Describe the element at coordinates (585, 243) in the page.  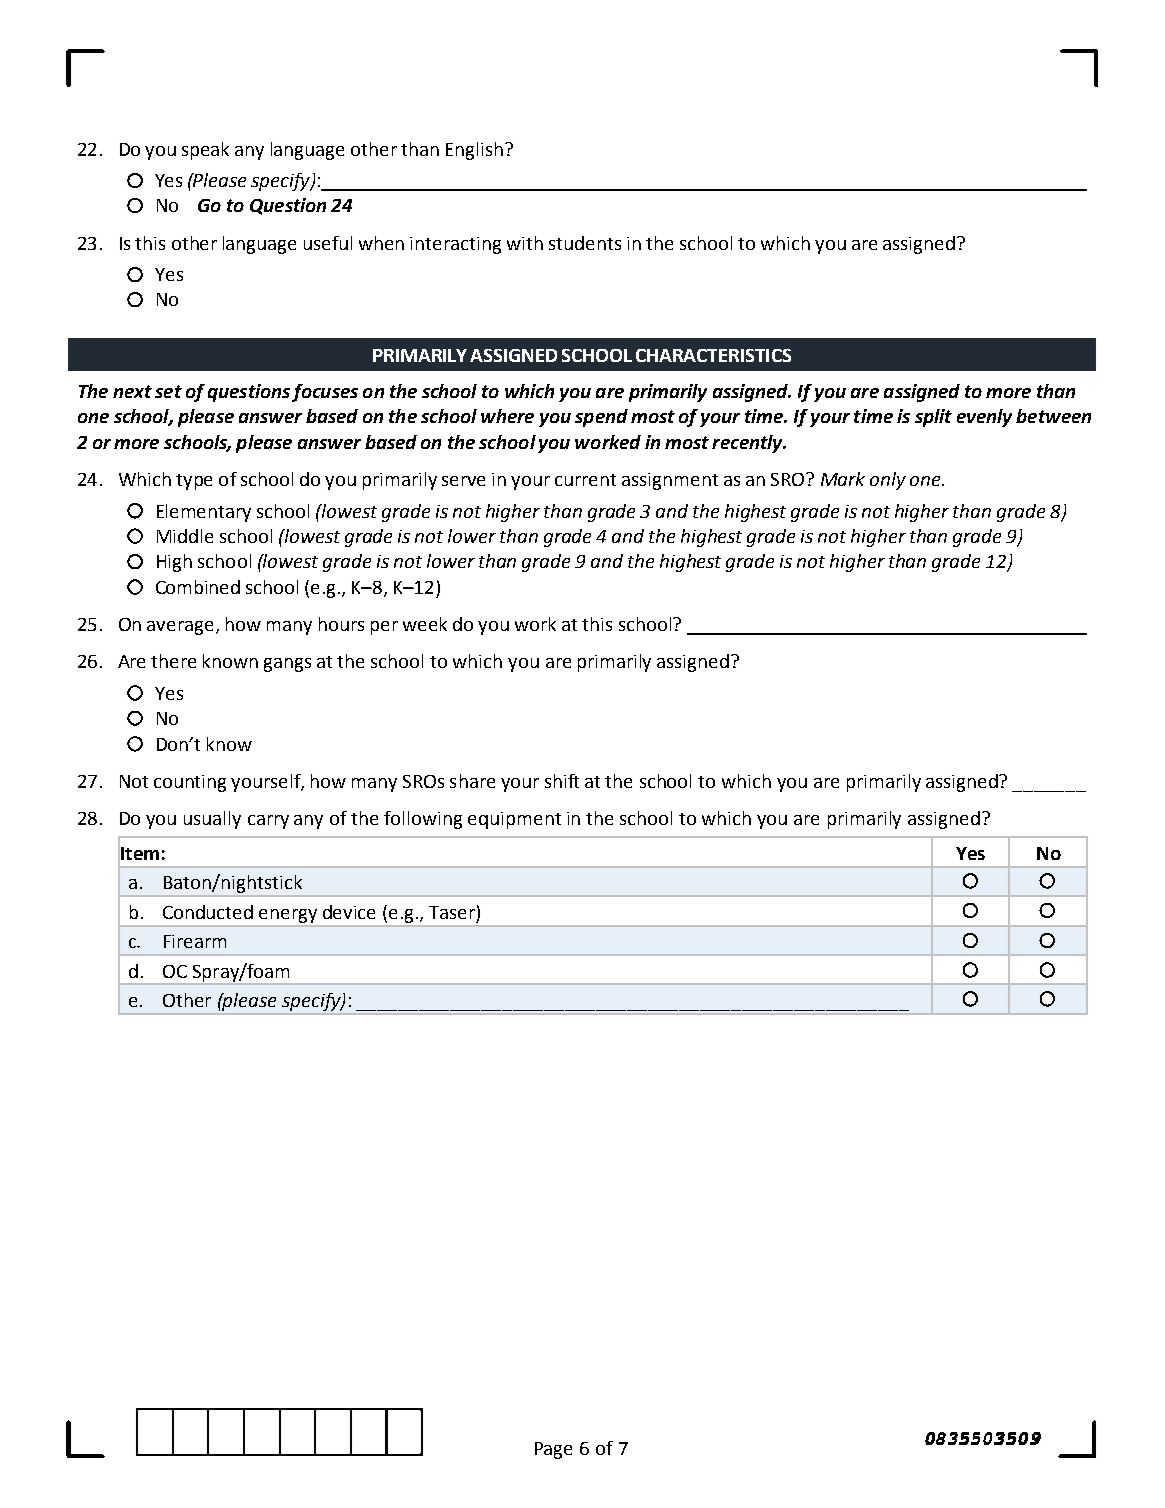
I see `students` at that location.
